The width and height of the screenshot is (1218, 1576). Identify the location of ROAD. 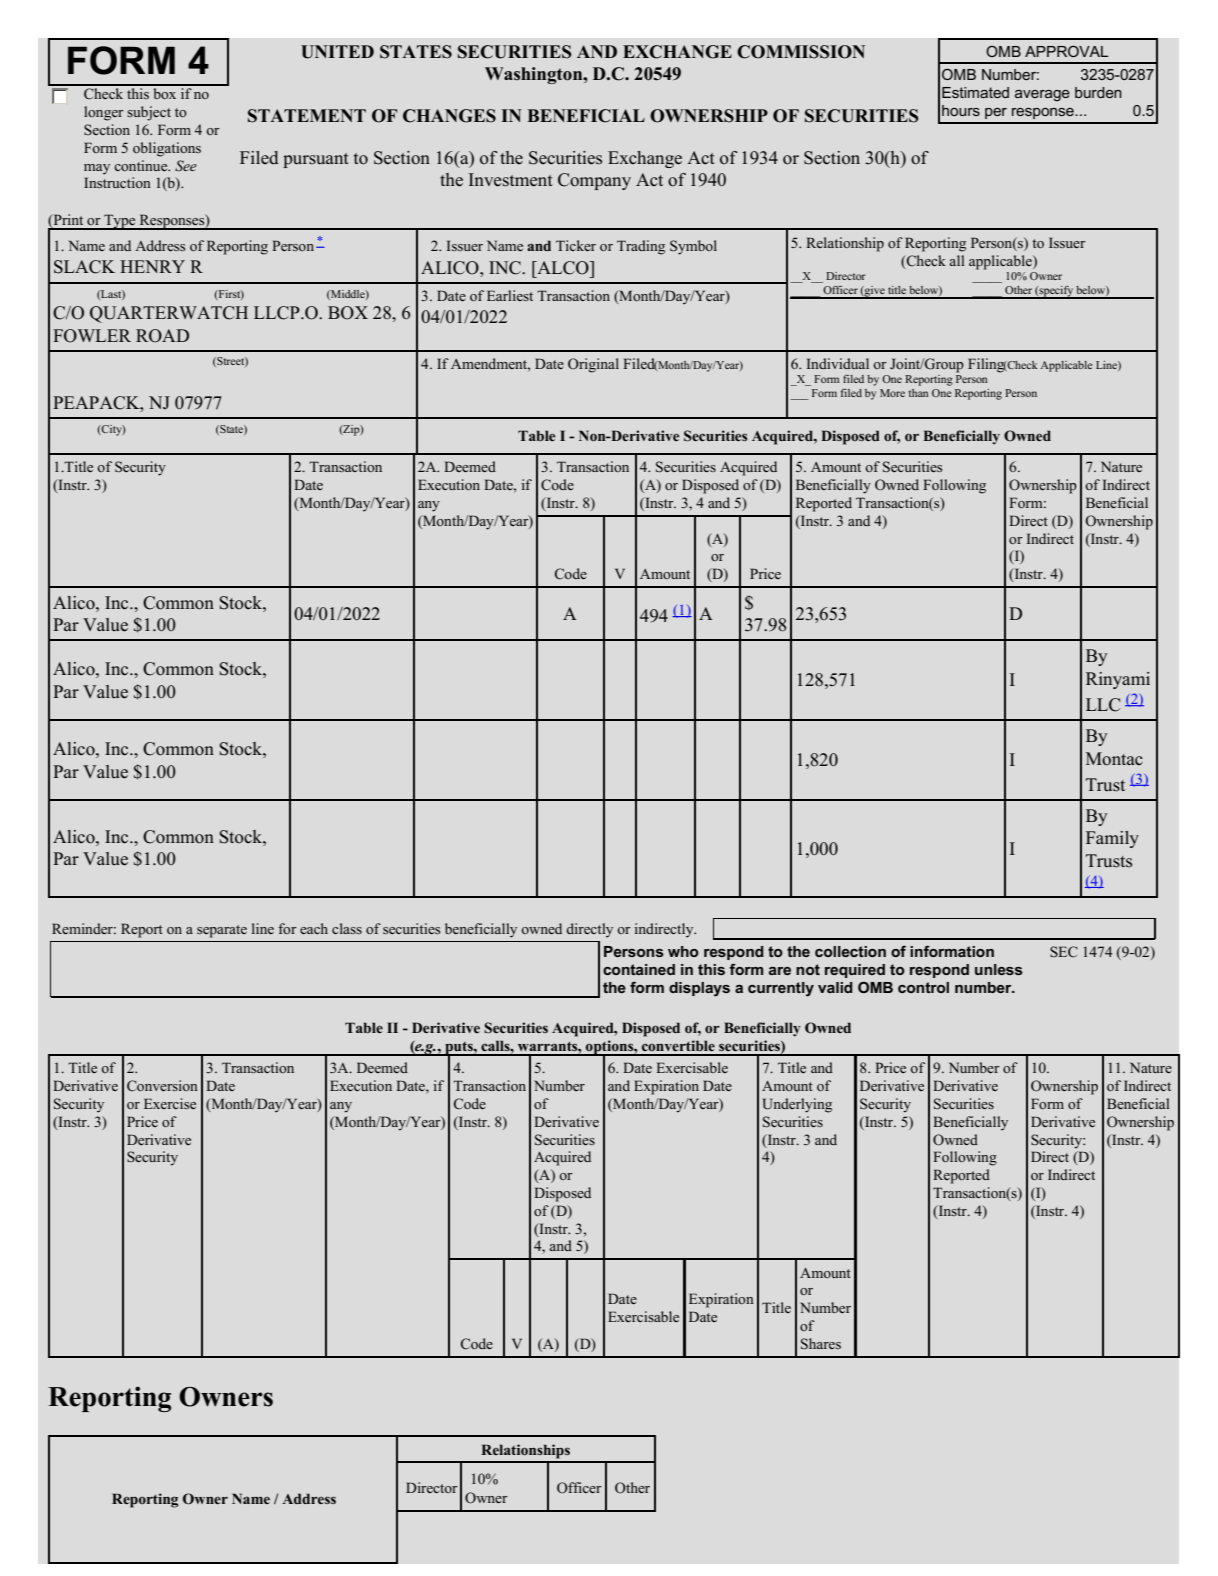
(162, 336).
